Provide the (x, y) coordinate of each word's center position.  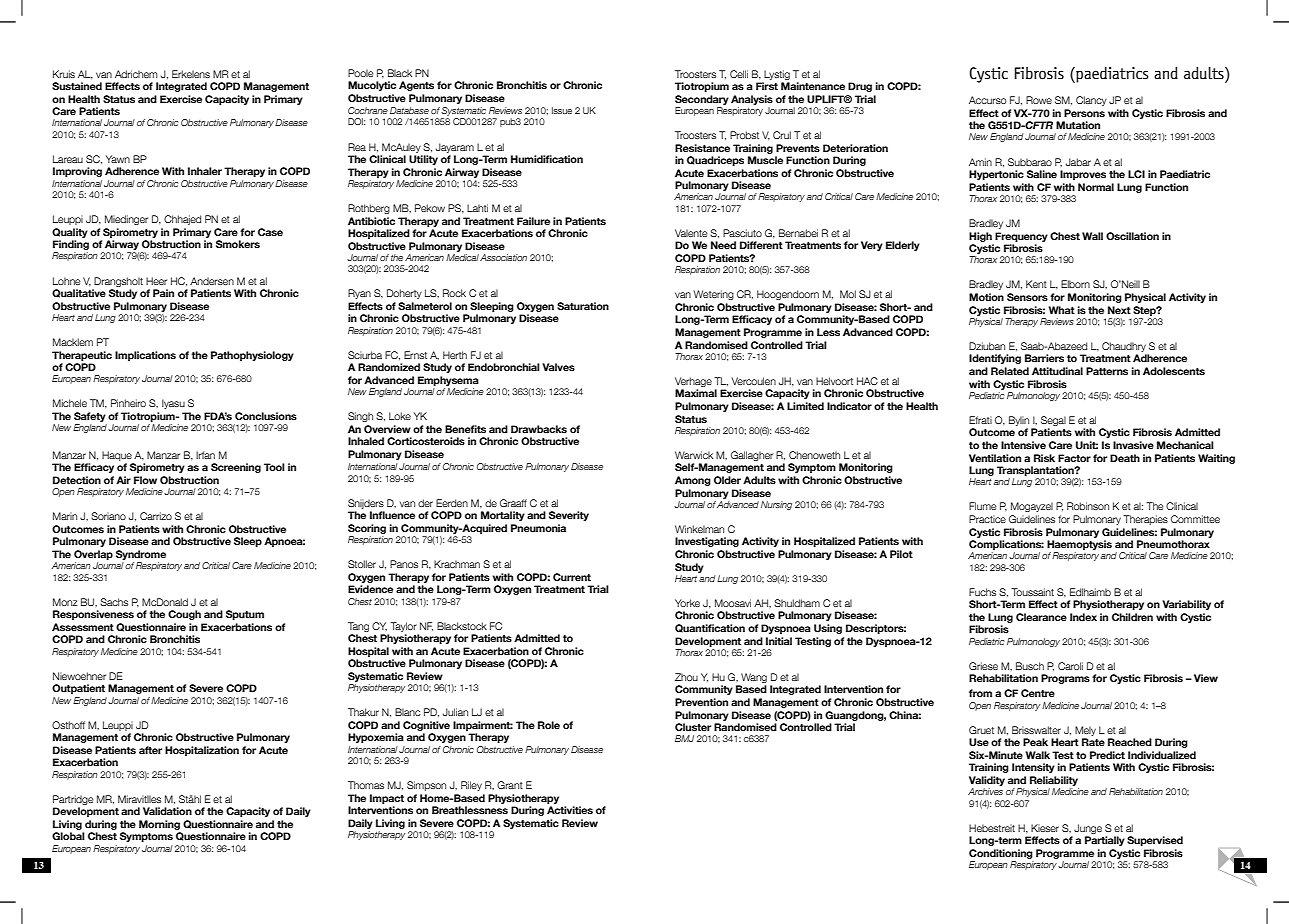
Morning (159, 825)
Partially (1105, 841)
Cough (184, 615)
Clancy (1091, 101)
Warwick (694, 455)
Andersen (212, 281)
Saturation (583, 306)
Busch (1030, 666)
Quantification (710, 628)
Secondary (702, 100)
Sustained (77, 86)
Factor (1074, 458)
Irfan (205, 455)
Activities (570, 810)
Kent (1036, 284)
